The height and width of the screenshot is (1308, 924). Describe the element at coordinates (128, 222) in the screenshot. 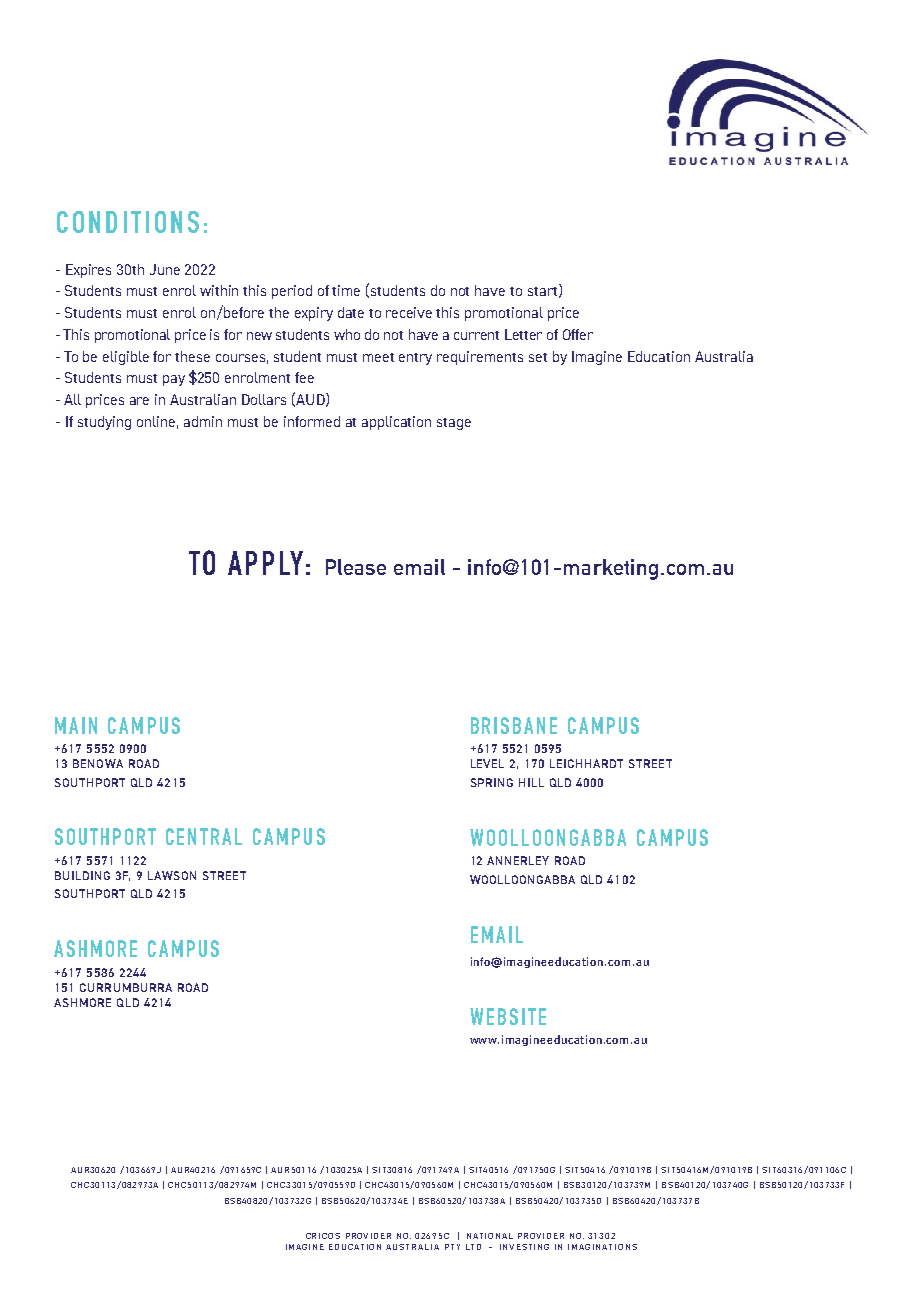

I see `CONDITIONS` at that location.
